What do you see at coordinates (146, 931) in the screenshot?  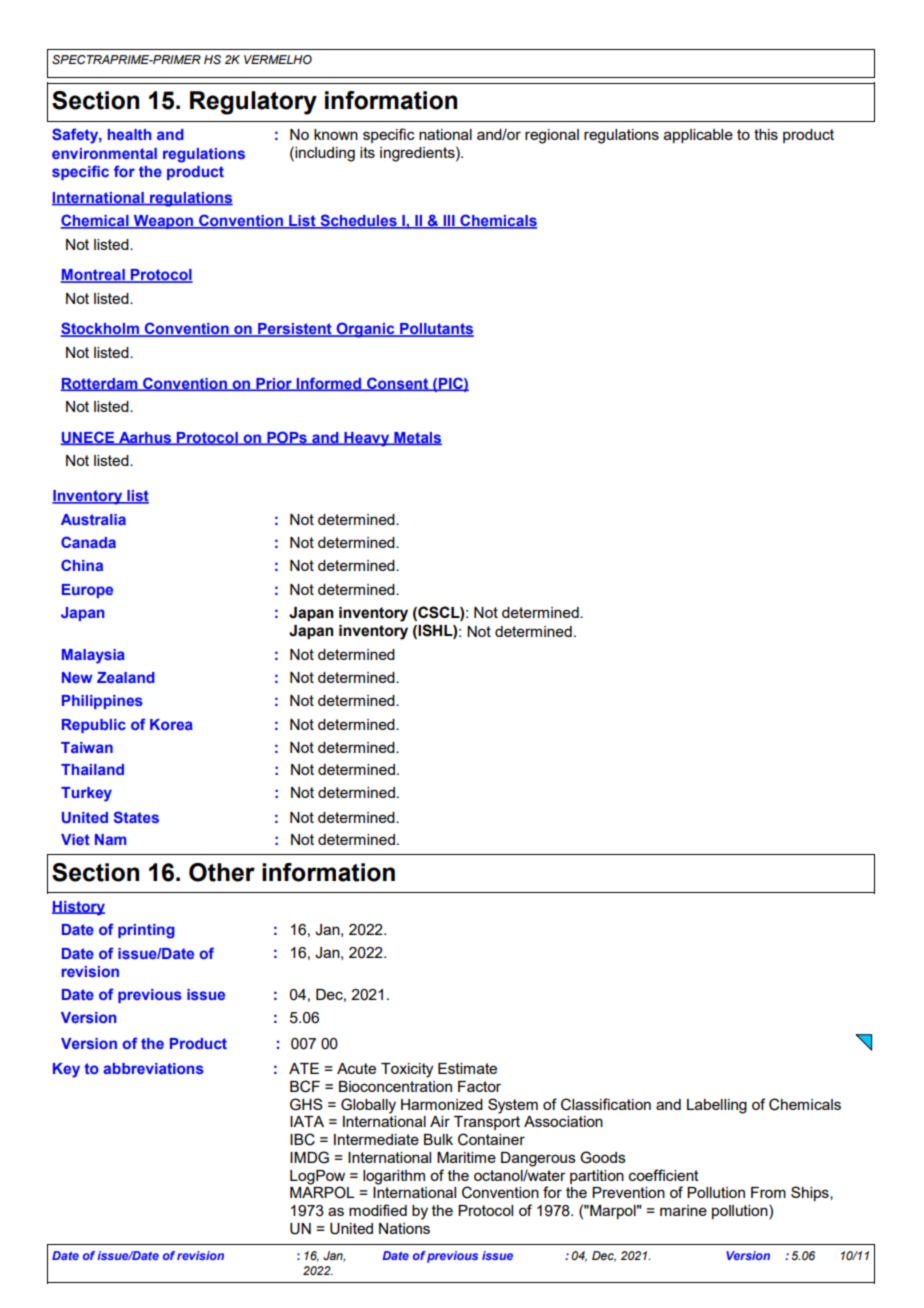 I see `printing` at bounding box center [146, 931].
